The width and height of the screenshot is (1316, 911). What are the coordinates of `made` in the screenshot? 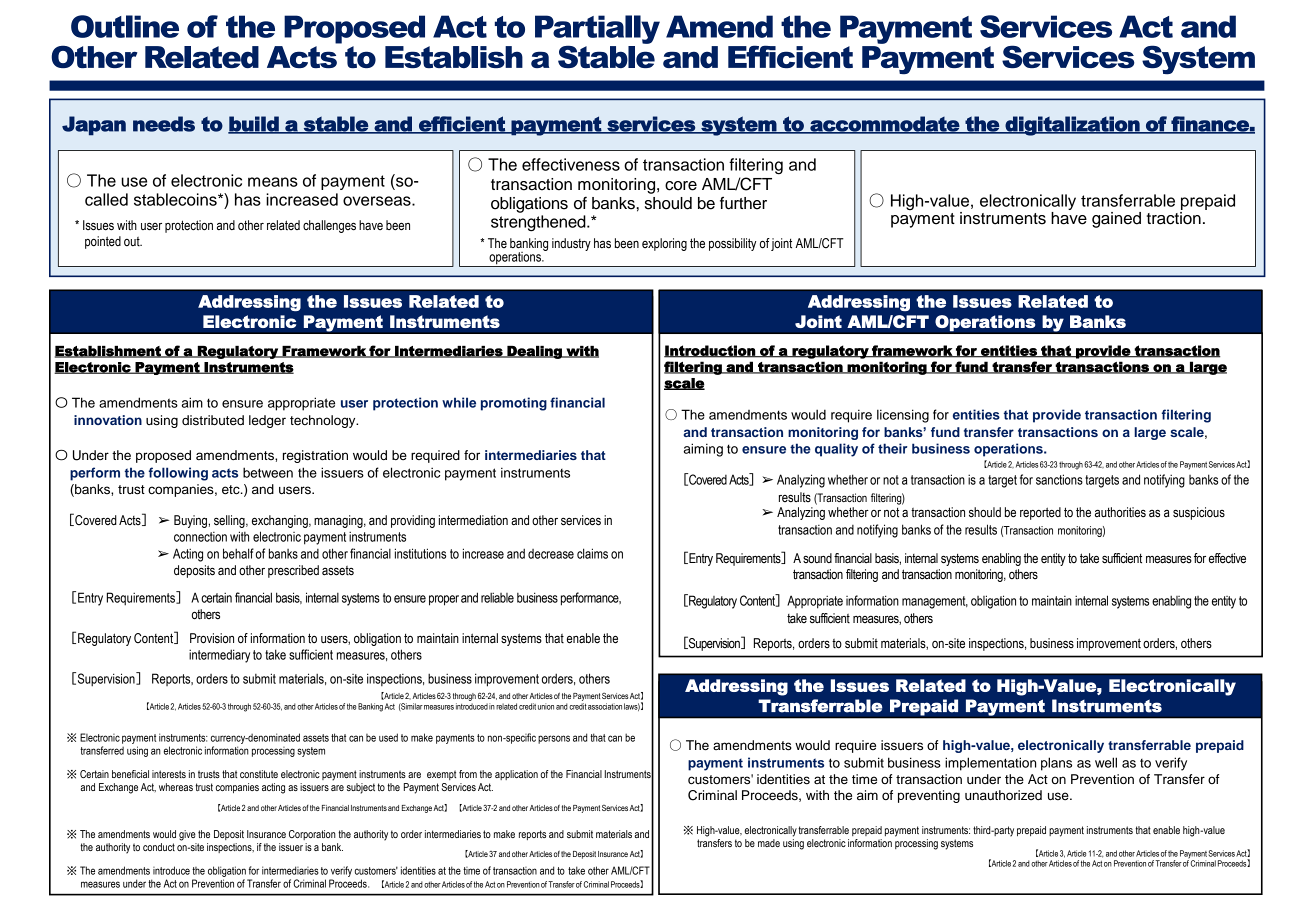 It's located at (769, 843).
